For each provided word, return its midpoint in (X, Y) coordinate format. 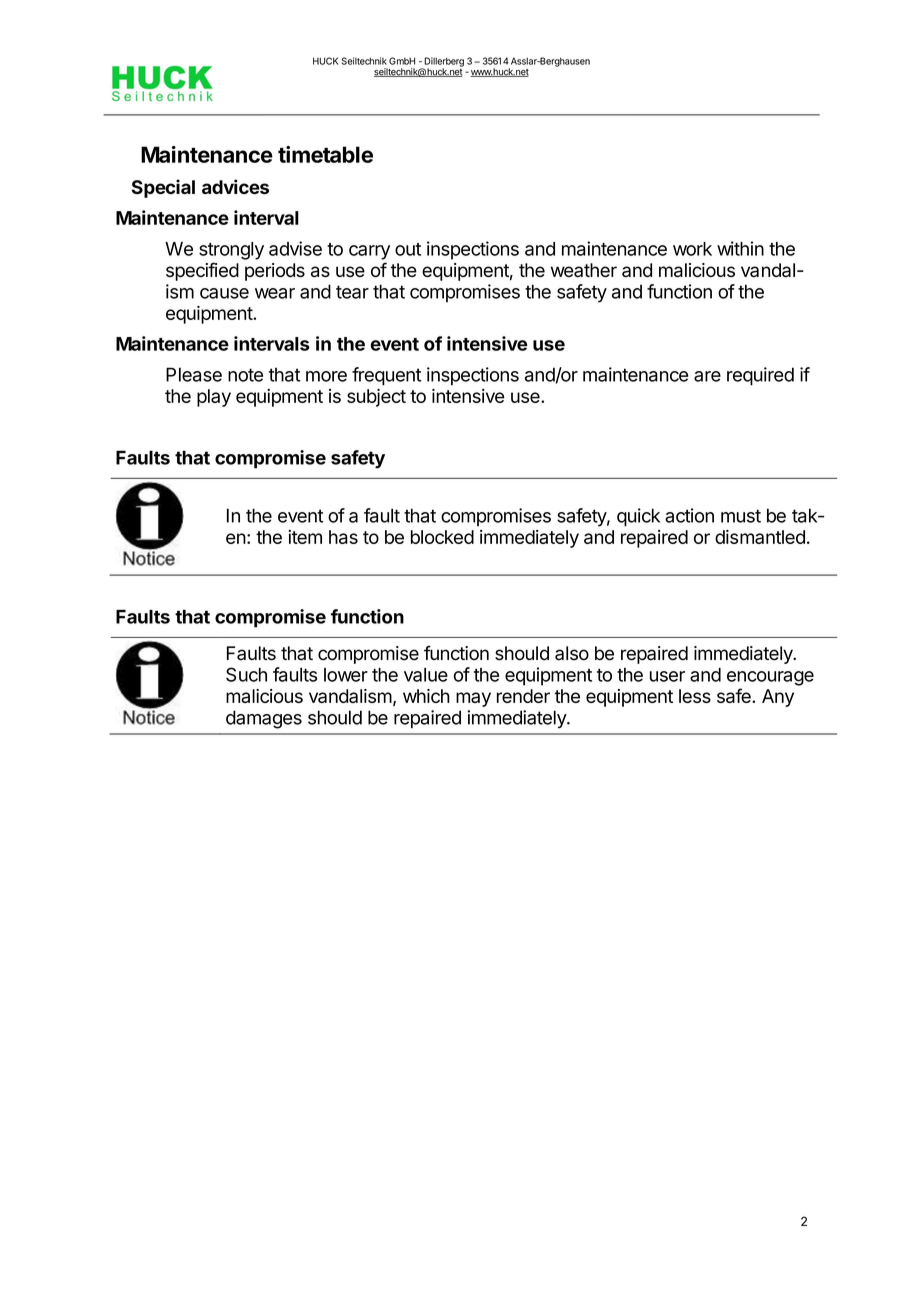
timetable (325, 154)
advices (235, 186)
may (473, 699)
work (692, 249)
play (214, 398)
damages (264, 719)
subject (376, 398)
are (707, 376)
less (695, 696)
